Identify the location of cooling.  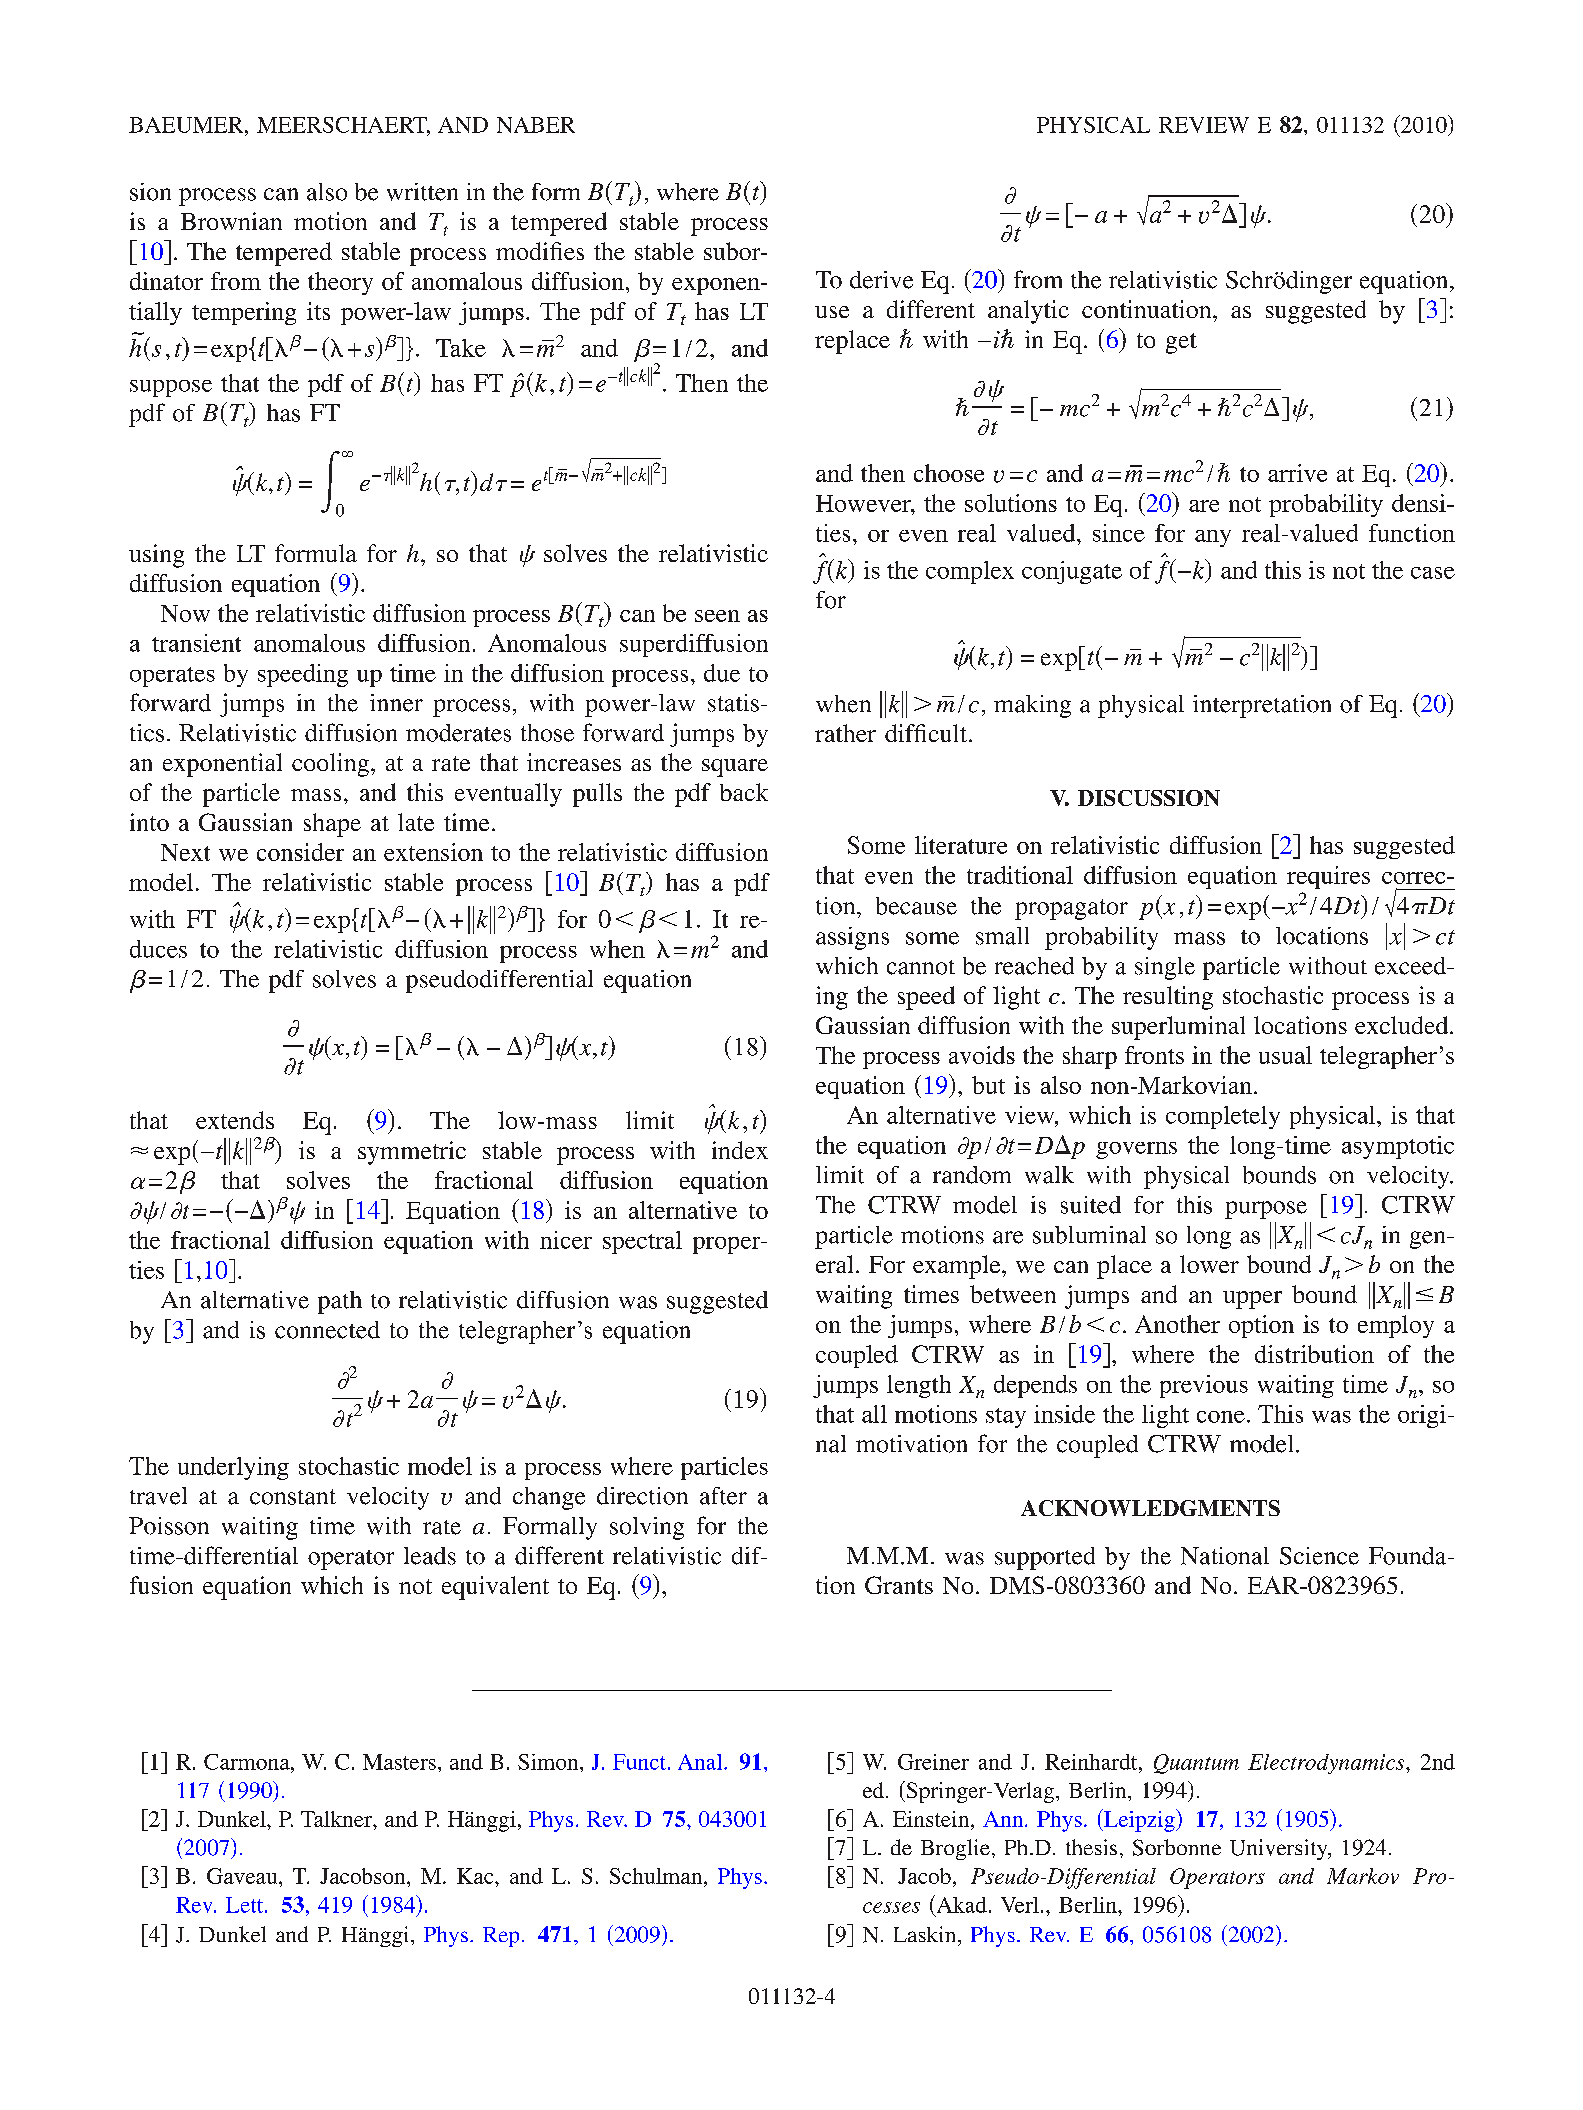
(330, 765).
